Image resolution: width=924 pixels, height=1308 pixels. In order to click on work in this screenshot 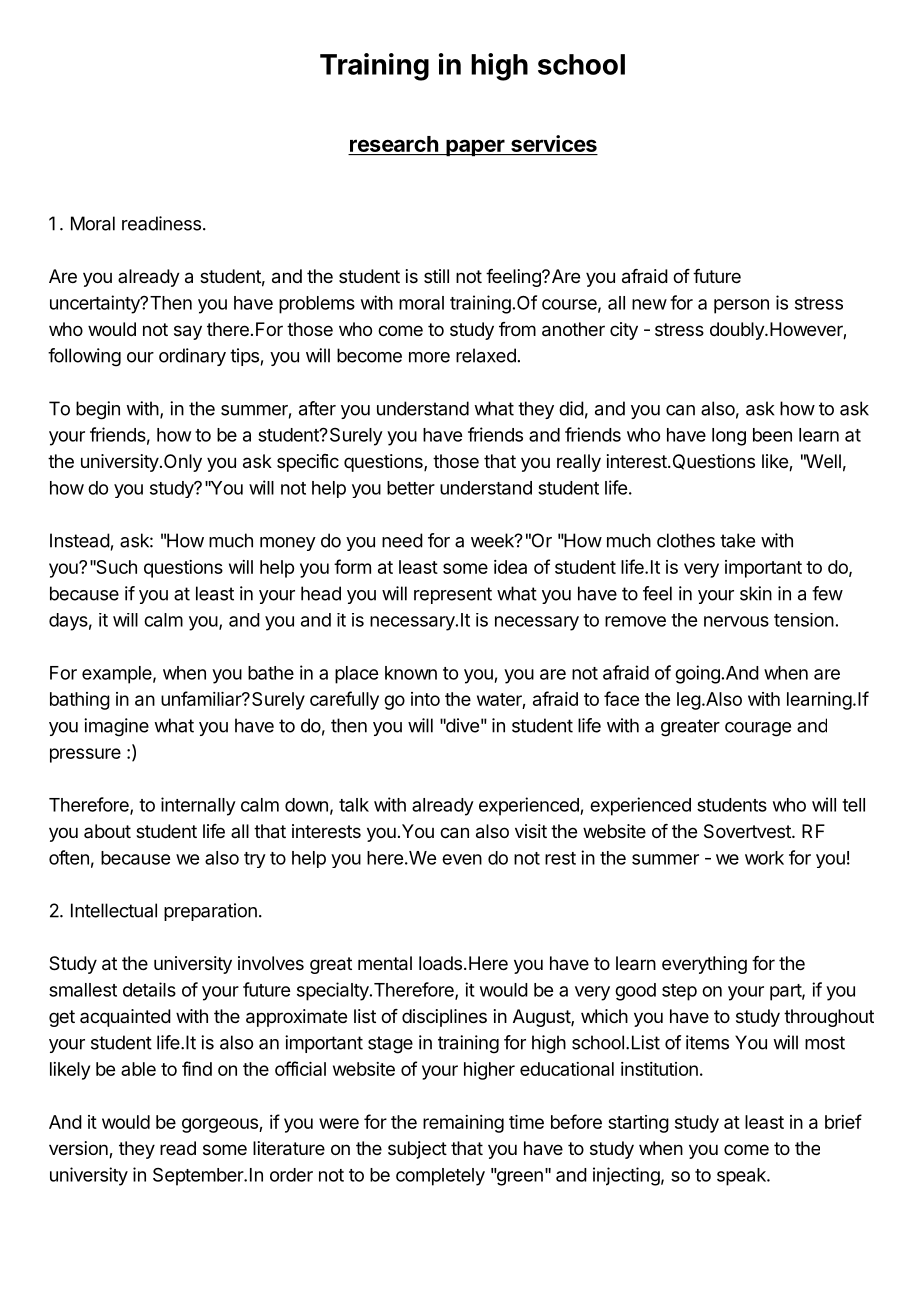, I will do `click(764, 858)`.
